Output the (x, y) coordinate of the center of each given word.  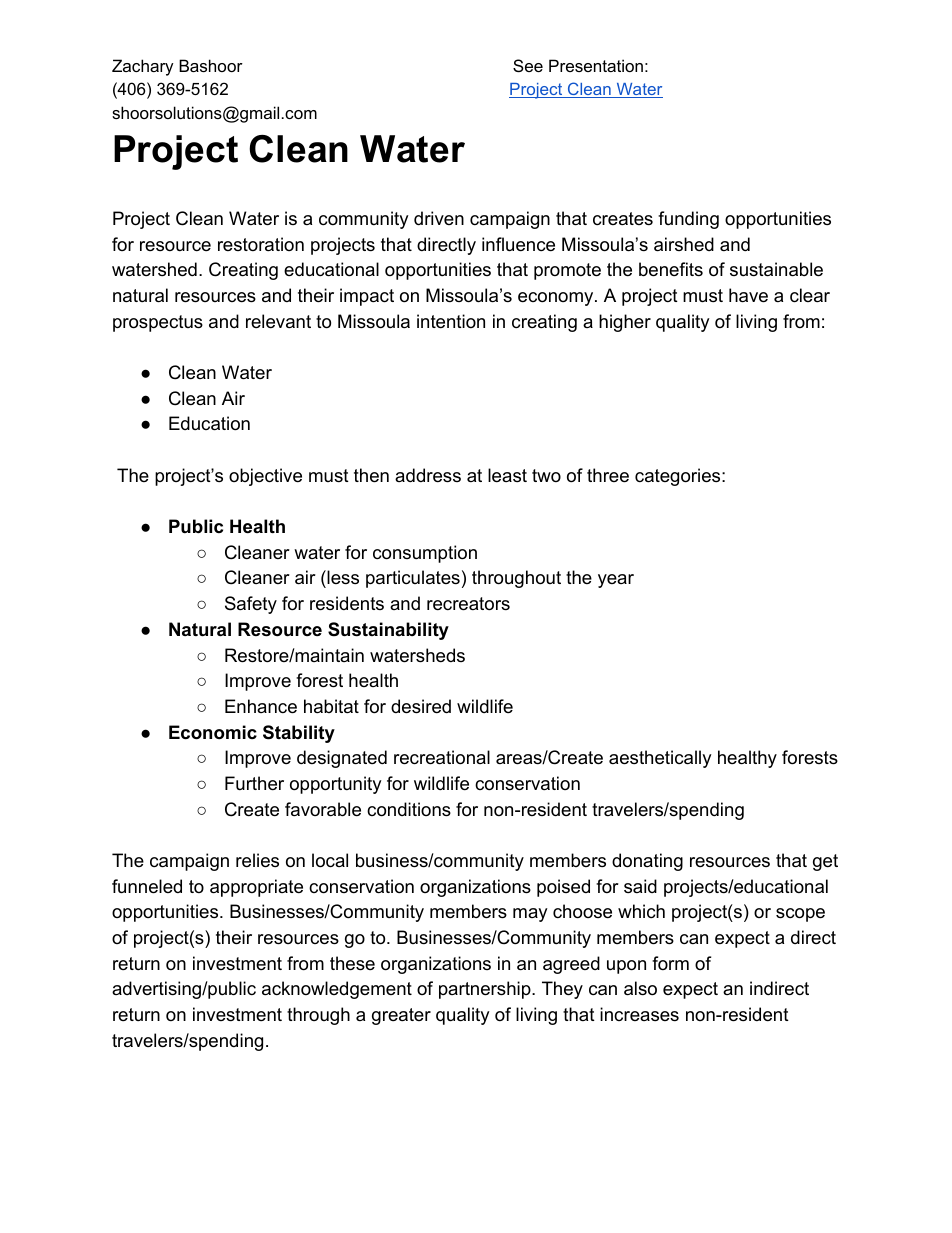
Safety (251, 605)
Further (254, 783)
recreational (442, 757)
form (670, 963)
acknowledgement (337, 990)
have (748, 295)
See (528, 65)
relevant (278, 321)
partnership (486, 990)
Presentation (596, 65)
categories (677, 477)
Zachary (143, 67)
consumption (425, 554)
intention (451, 321)
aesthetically (660, 759)
